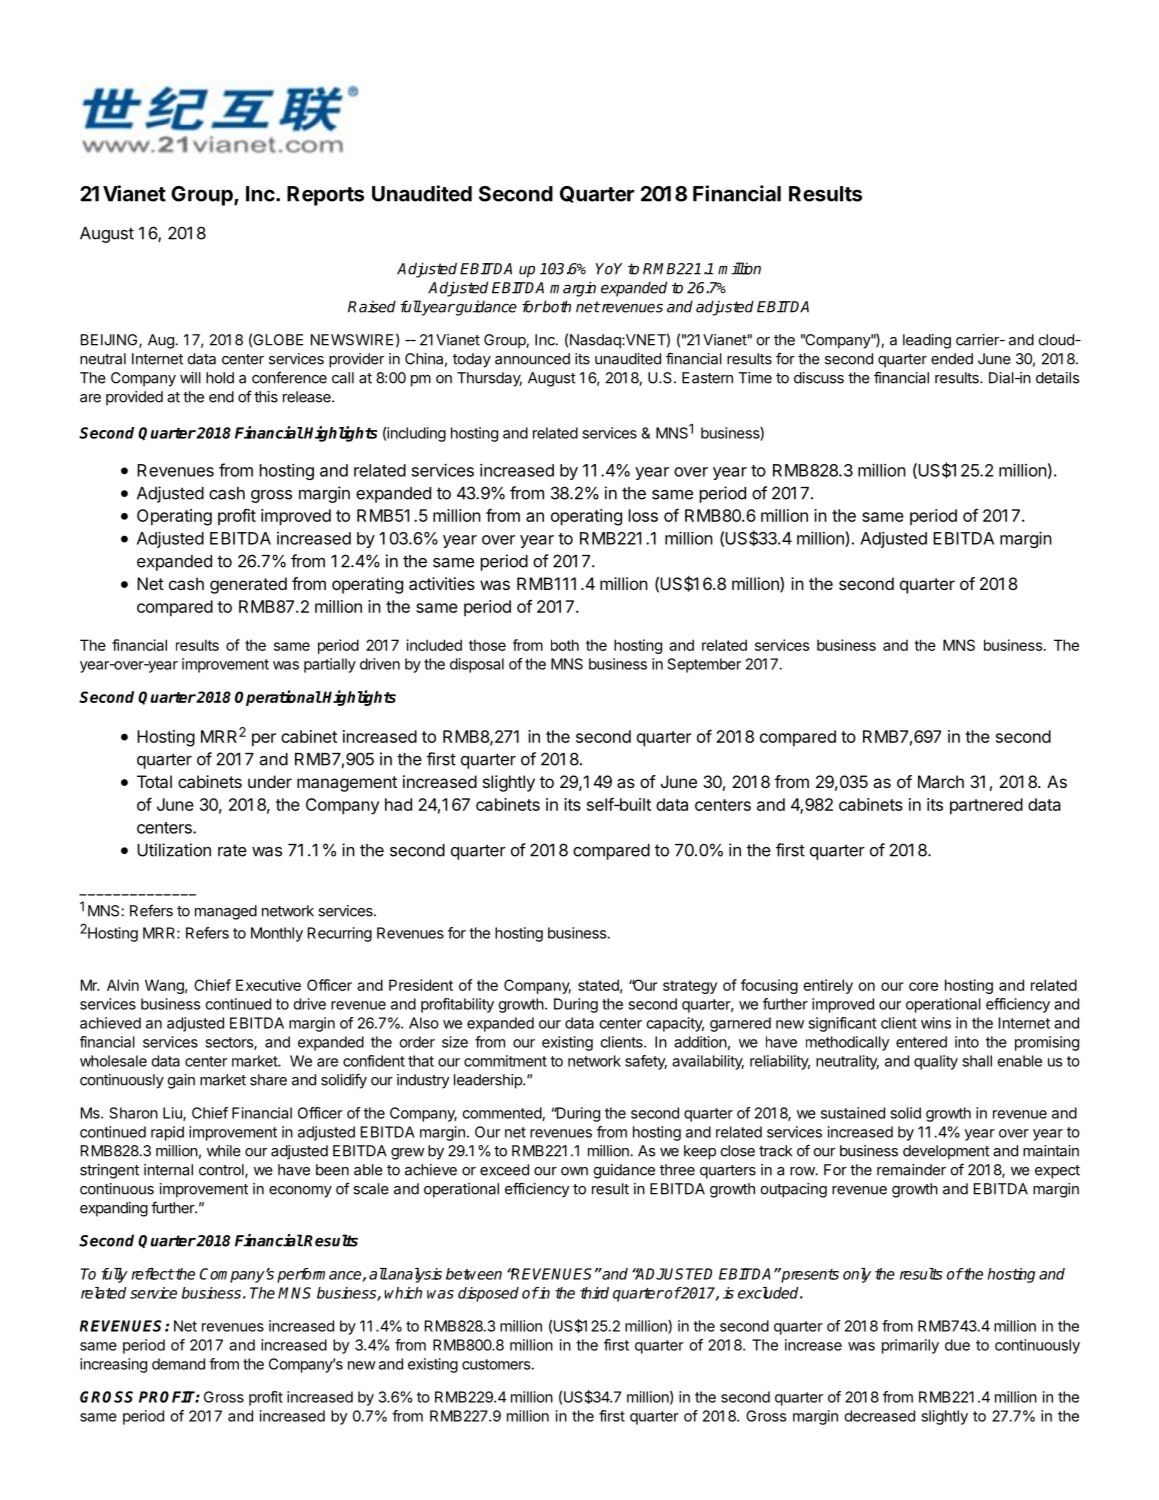 The image size is (1159, 1500). I want to click on customers, so click(497, 1364).
